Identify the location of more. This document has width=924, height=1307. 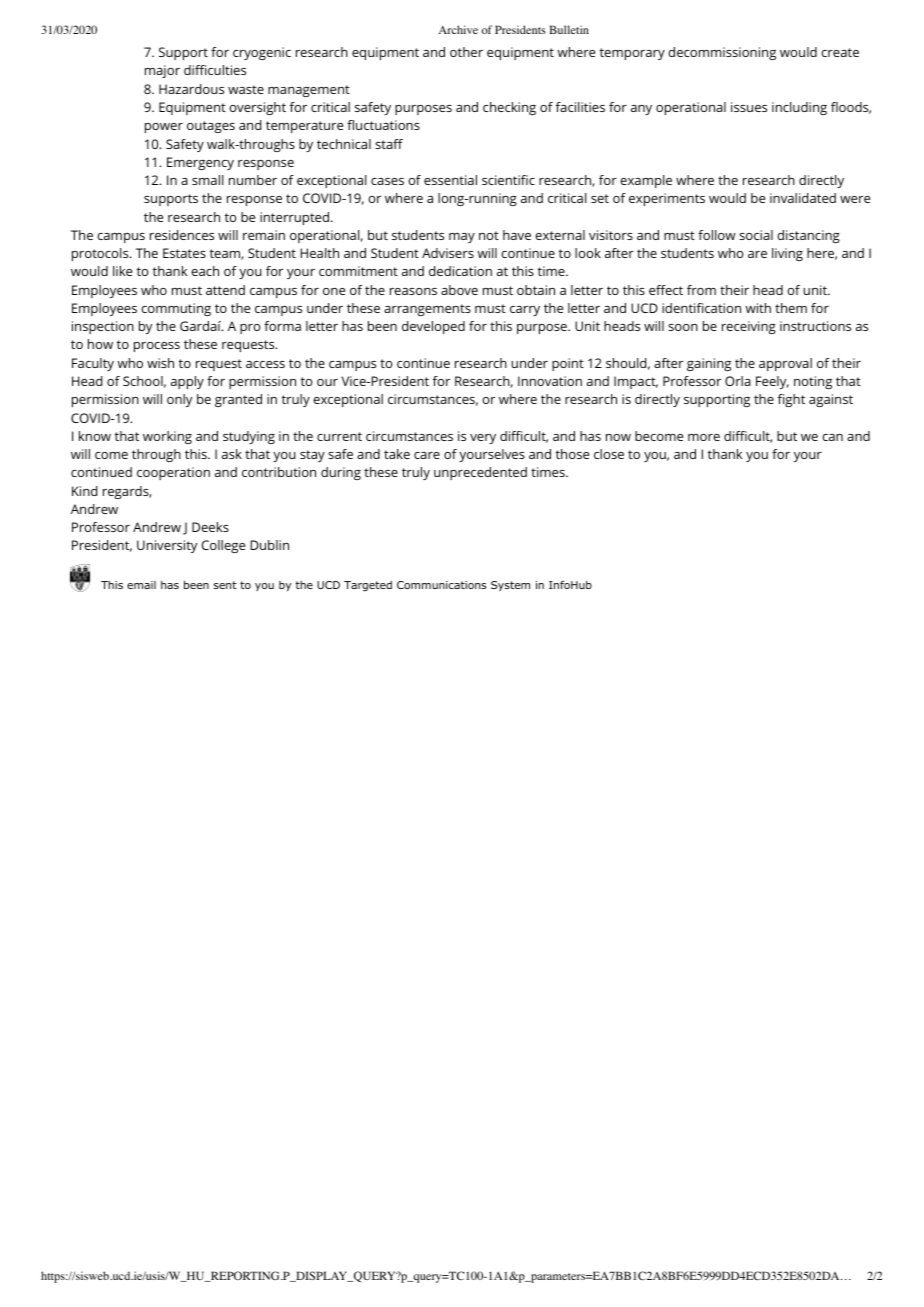
(704, 437).
